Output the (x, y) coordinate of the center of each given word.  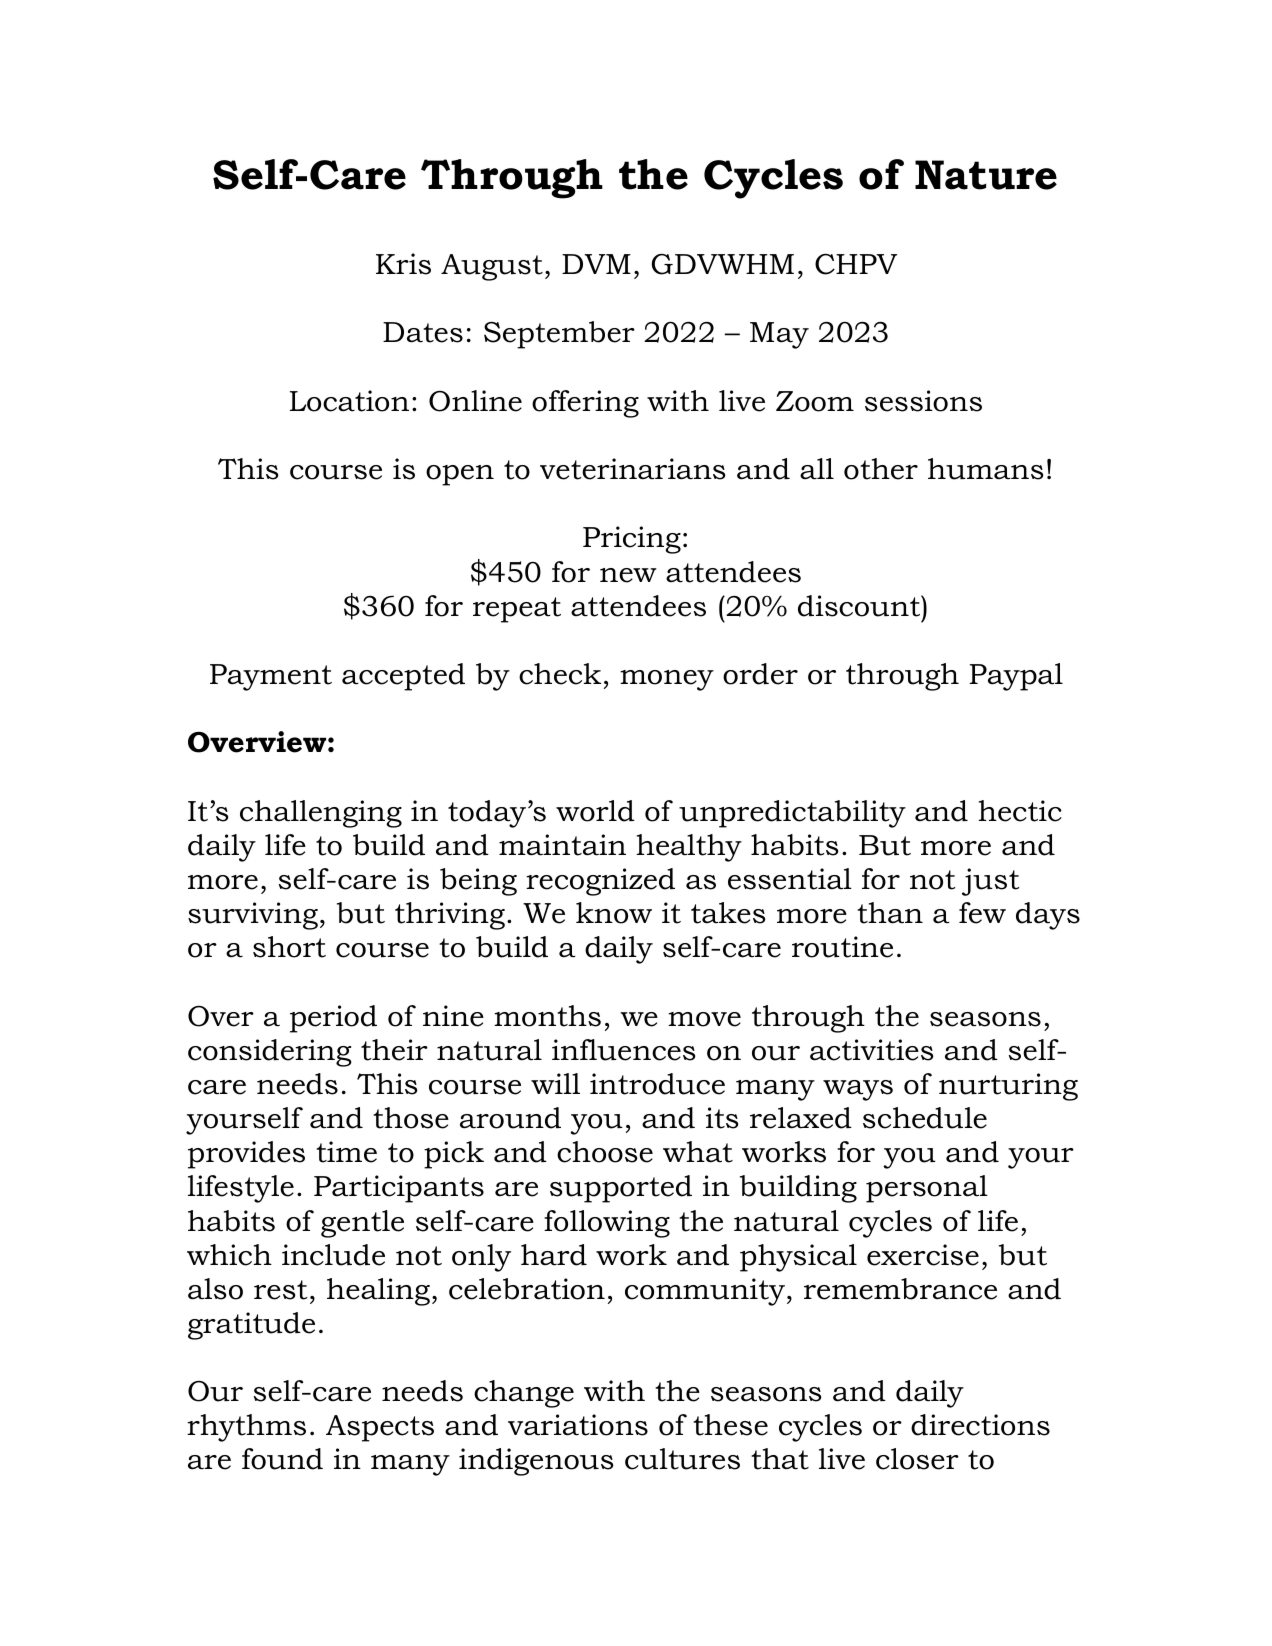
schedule (925, 1118)
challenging (321, 814)
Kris (403, 264)
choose (605, 1152)
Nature (986, 175)
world (595, 811)
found (282, 1459)
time (346, 1152)
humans (986, 469)
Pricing (632, 540)
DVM (596, 264)
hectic (1020, 811)
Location (349, 401)
